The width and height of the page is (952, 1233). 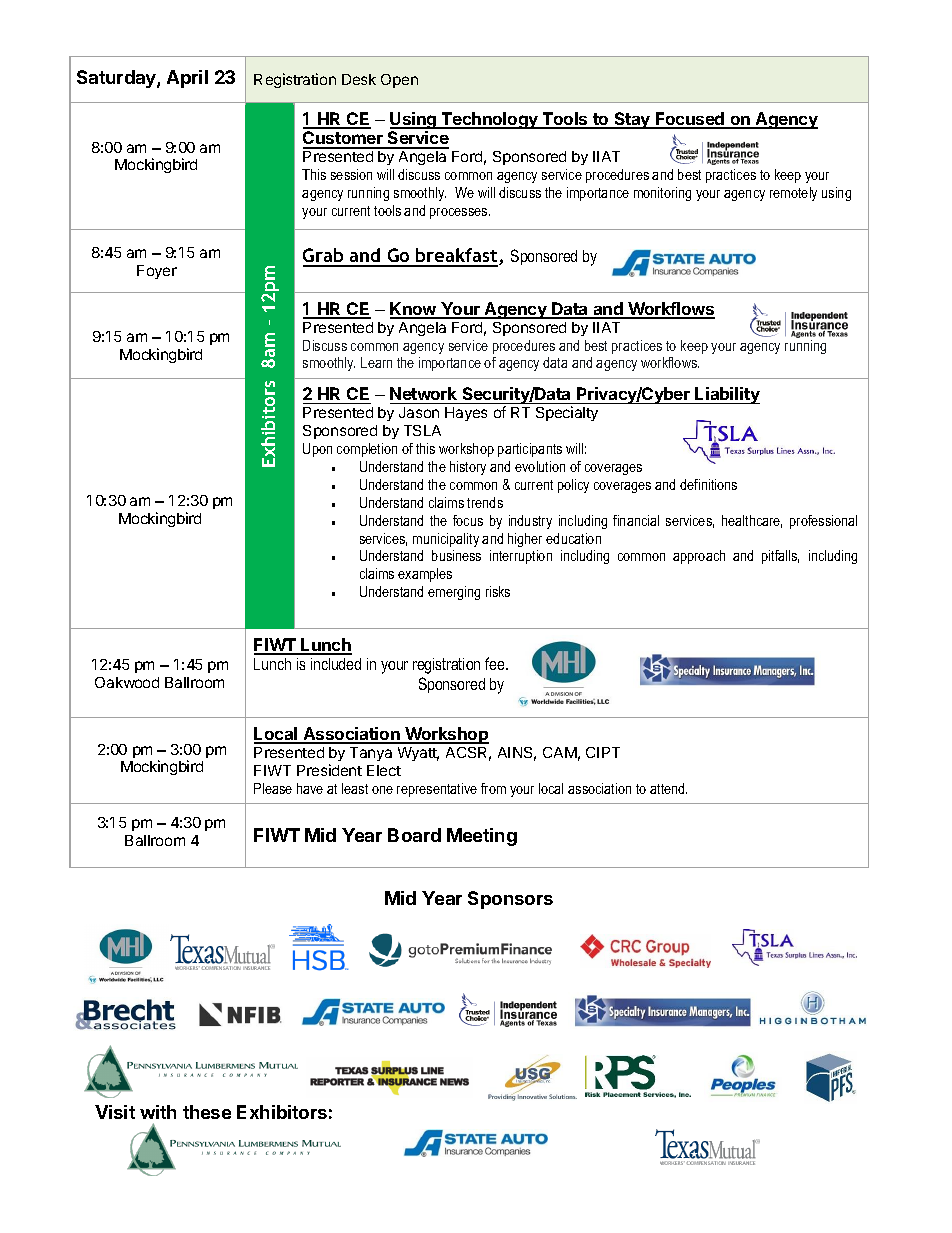 I want to click on included, so click(x=336, y=664).
